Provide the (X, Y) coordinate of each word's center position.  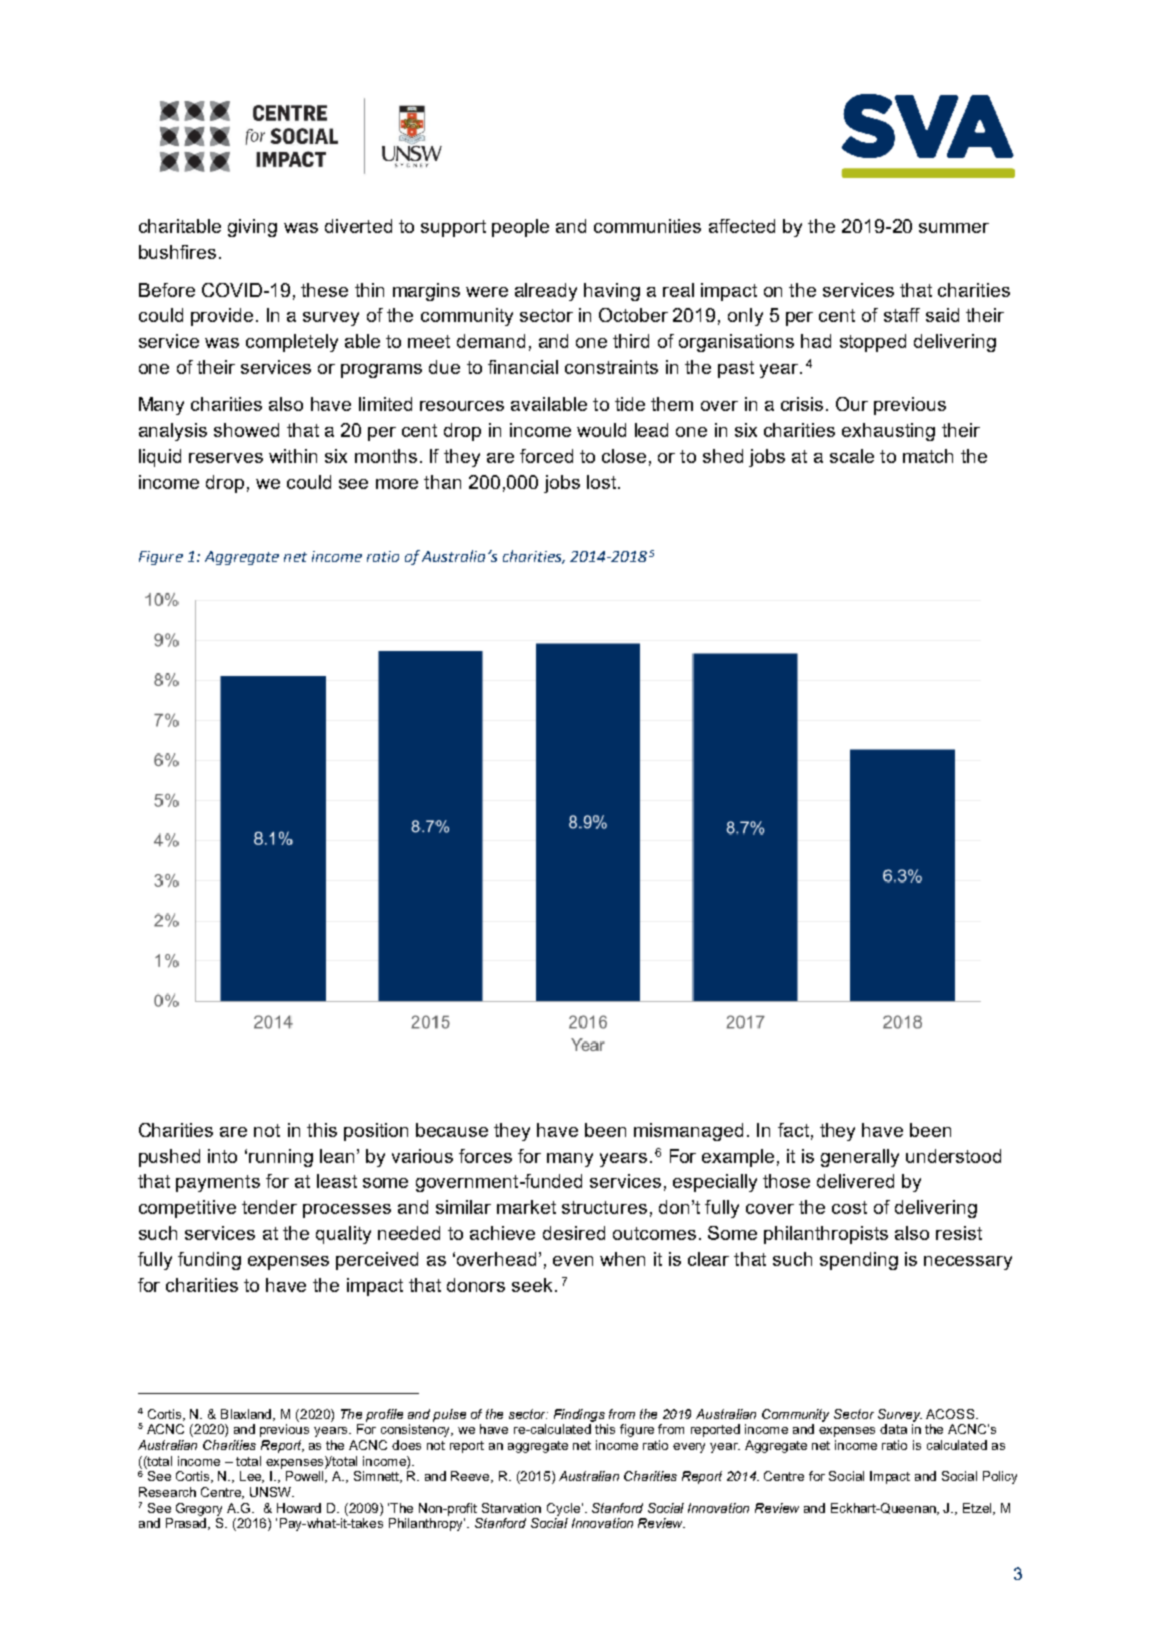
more (397, 484)
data (893, 1429)
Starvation (511, 1508)
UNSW (271, 1492)
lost (603, 482)
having (612, 292)
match (928, 456)
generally (860, 1158)
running (281, 1158)
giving (252, 228)
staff (902, 315)
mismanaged (688, 1132)
